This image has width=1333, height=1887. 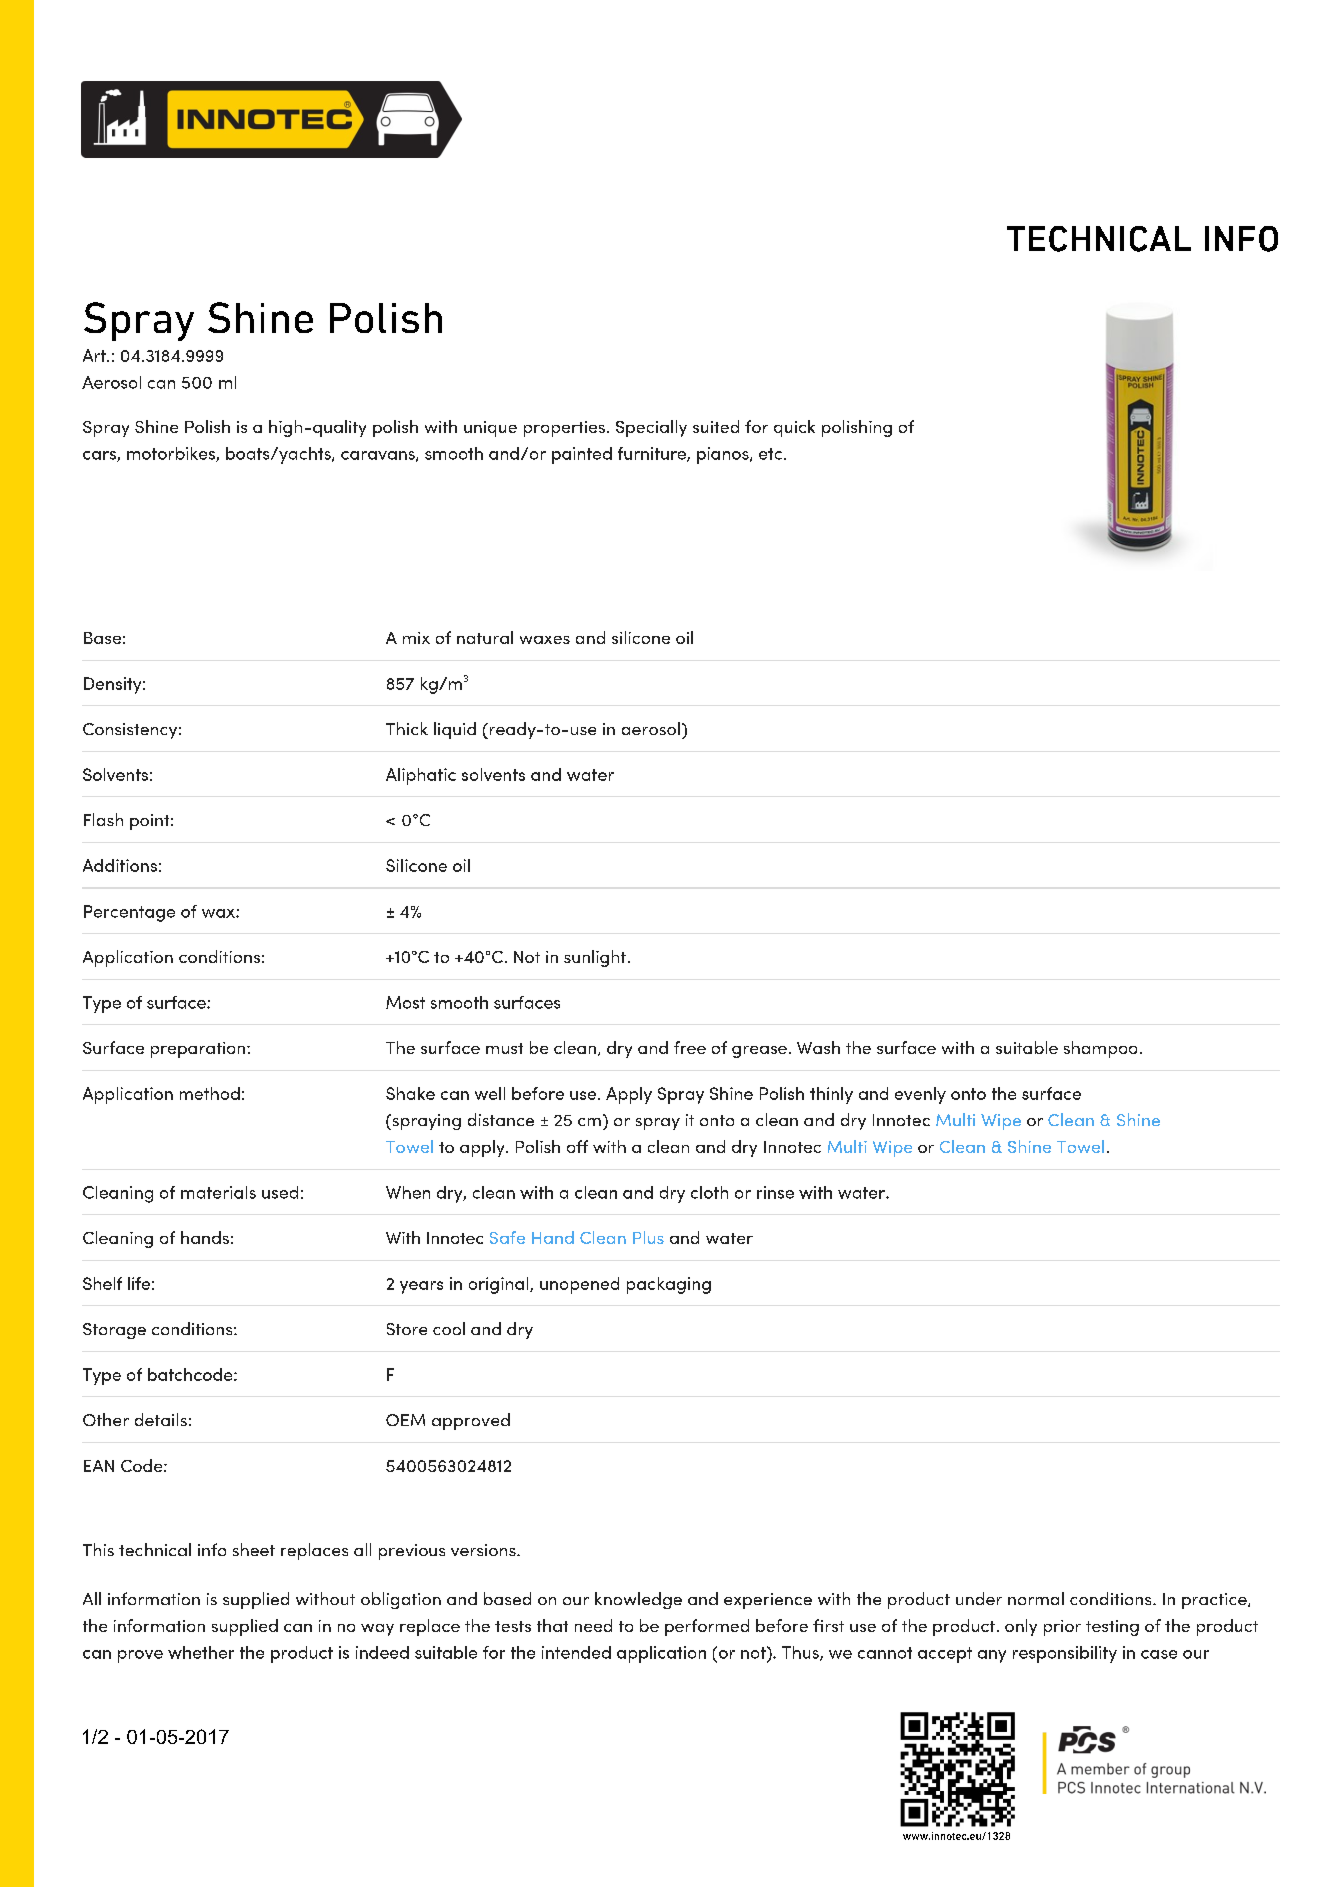 What do you see at coordinates (103, 819) in the image?
I see `Flash` at bounding box center [103, 819].
